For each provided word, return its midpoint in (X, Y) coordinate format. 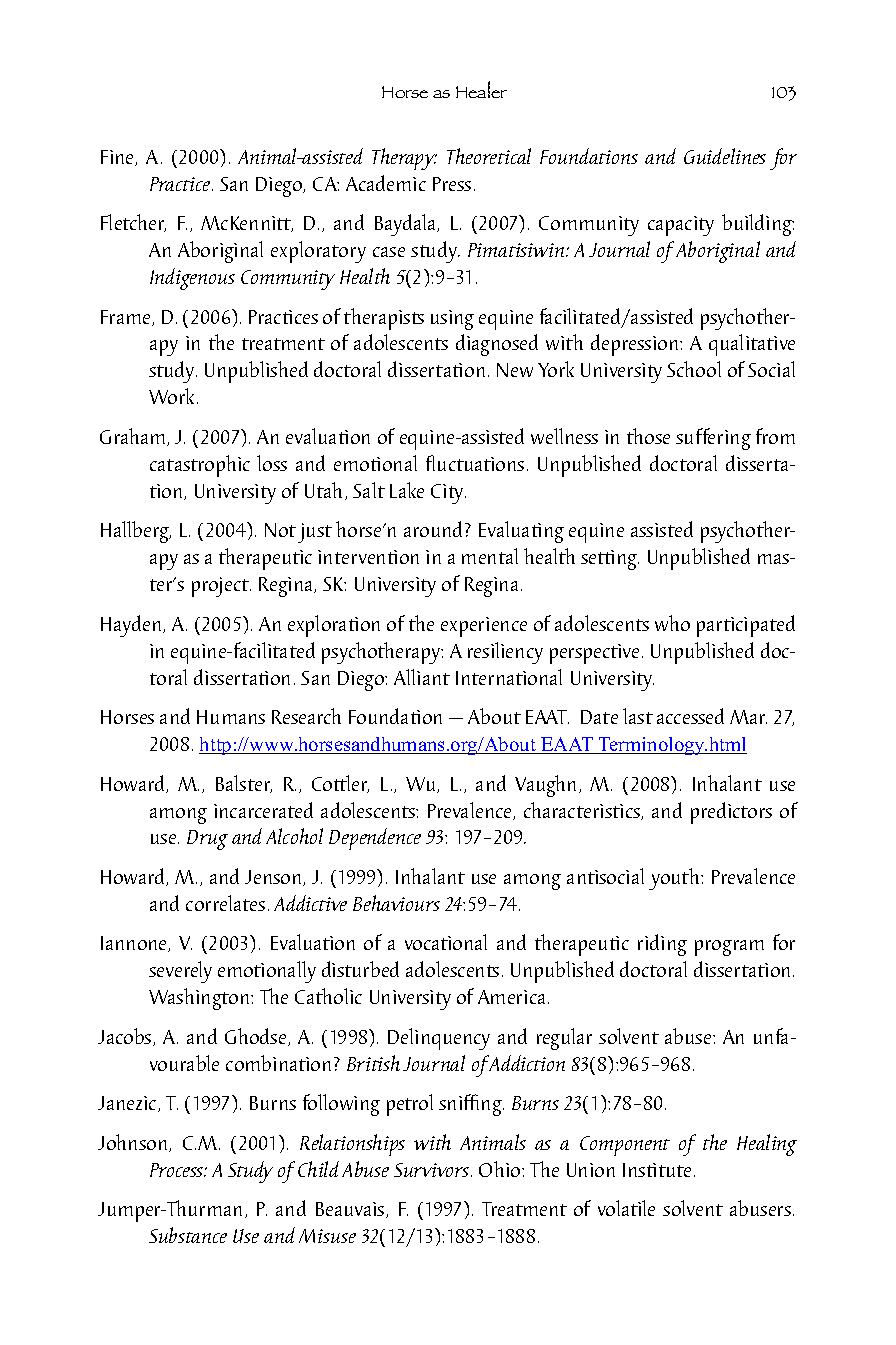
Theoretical (489, 156)
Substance (188, 1235)
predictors (731, 813)
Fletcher (133, 223)
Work (173, 396)
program (729, 948)
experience (484, 627)
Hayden (132, 626)
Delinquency (439, 1039)
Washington (200, 999)
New (515, 370)
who (672, 623)
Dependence (375, 839)
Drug (207, 840)
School (694, 369)
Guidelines (725, 156)
